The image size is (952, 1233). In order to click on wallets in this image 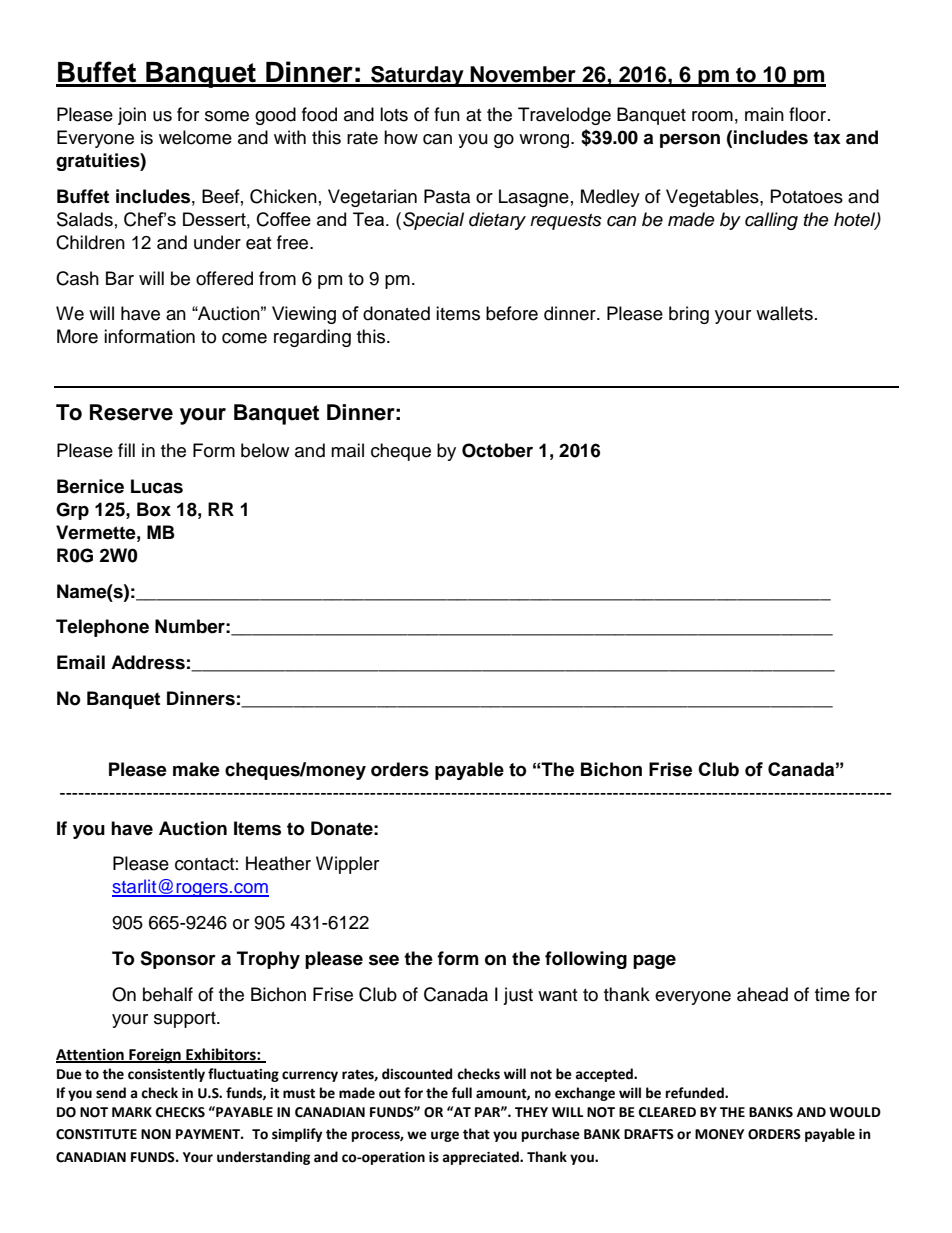, I will do `click(784, 313)`.
